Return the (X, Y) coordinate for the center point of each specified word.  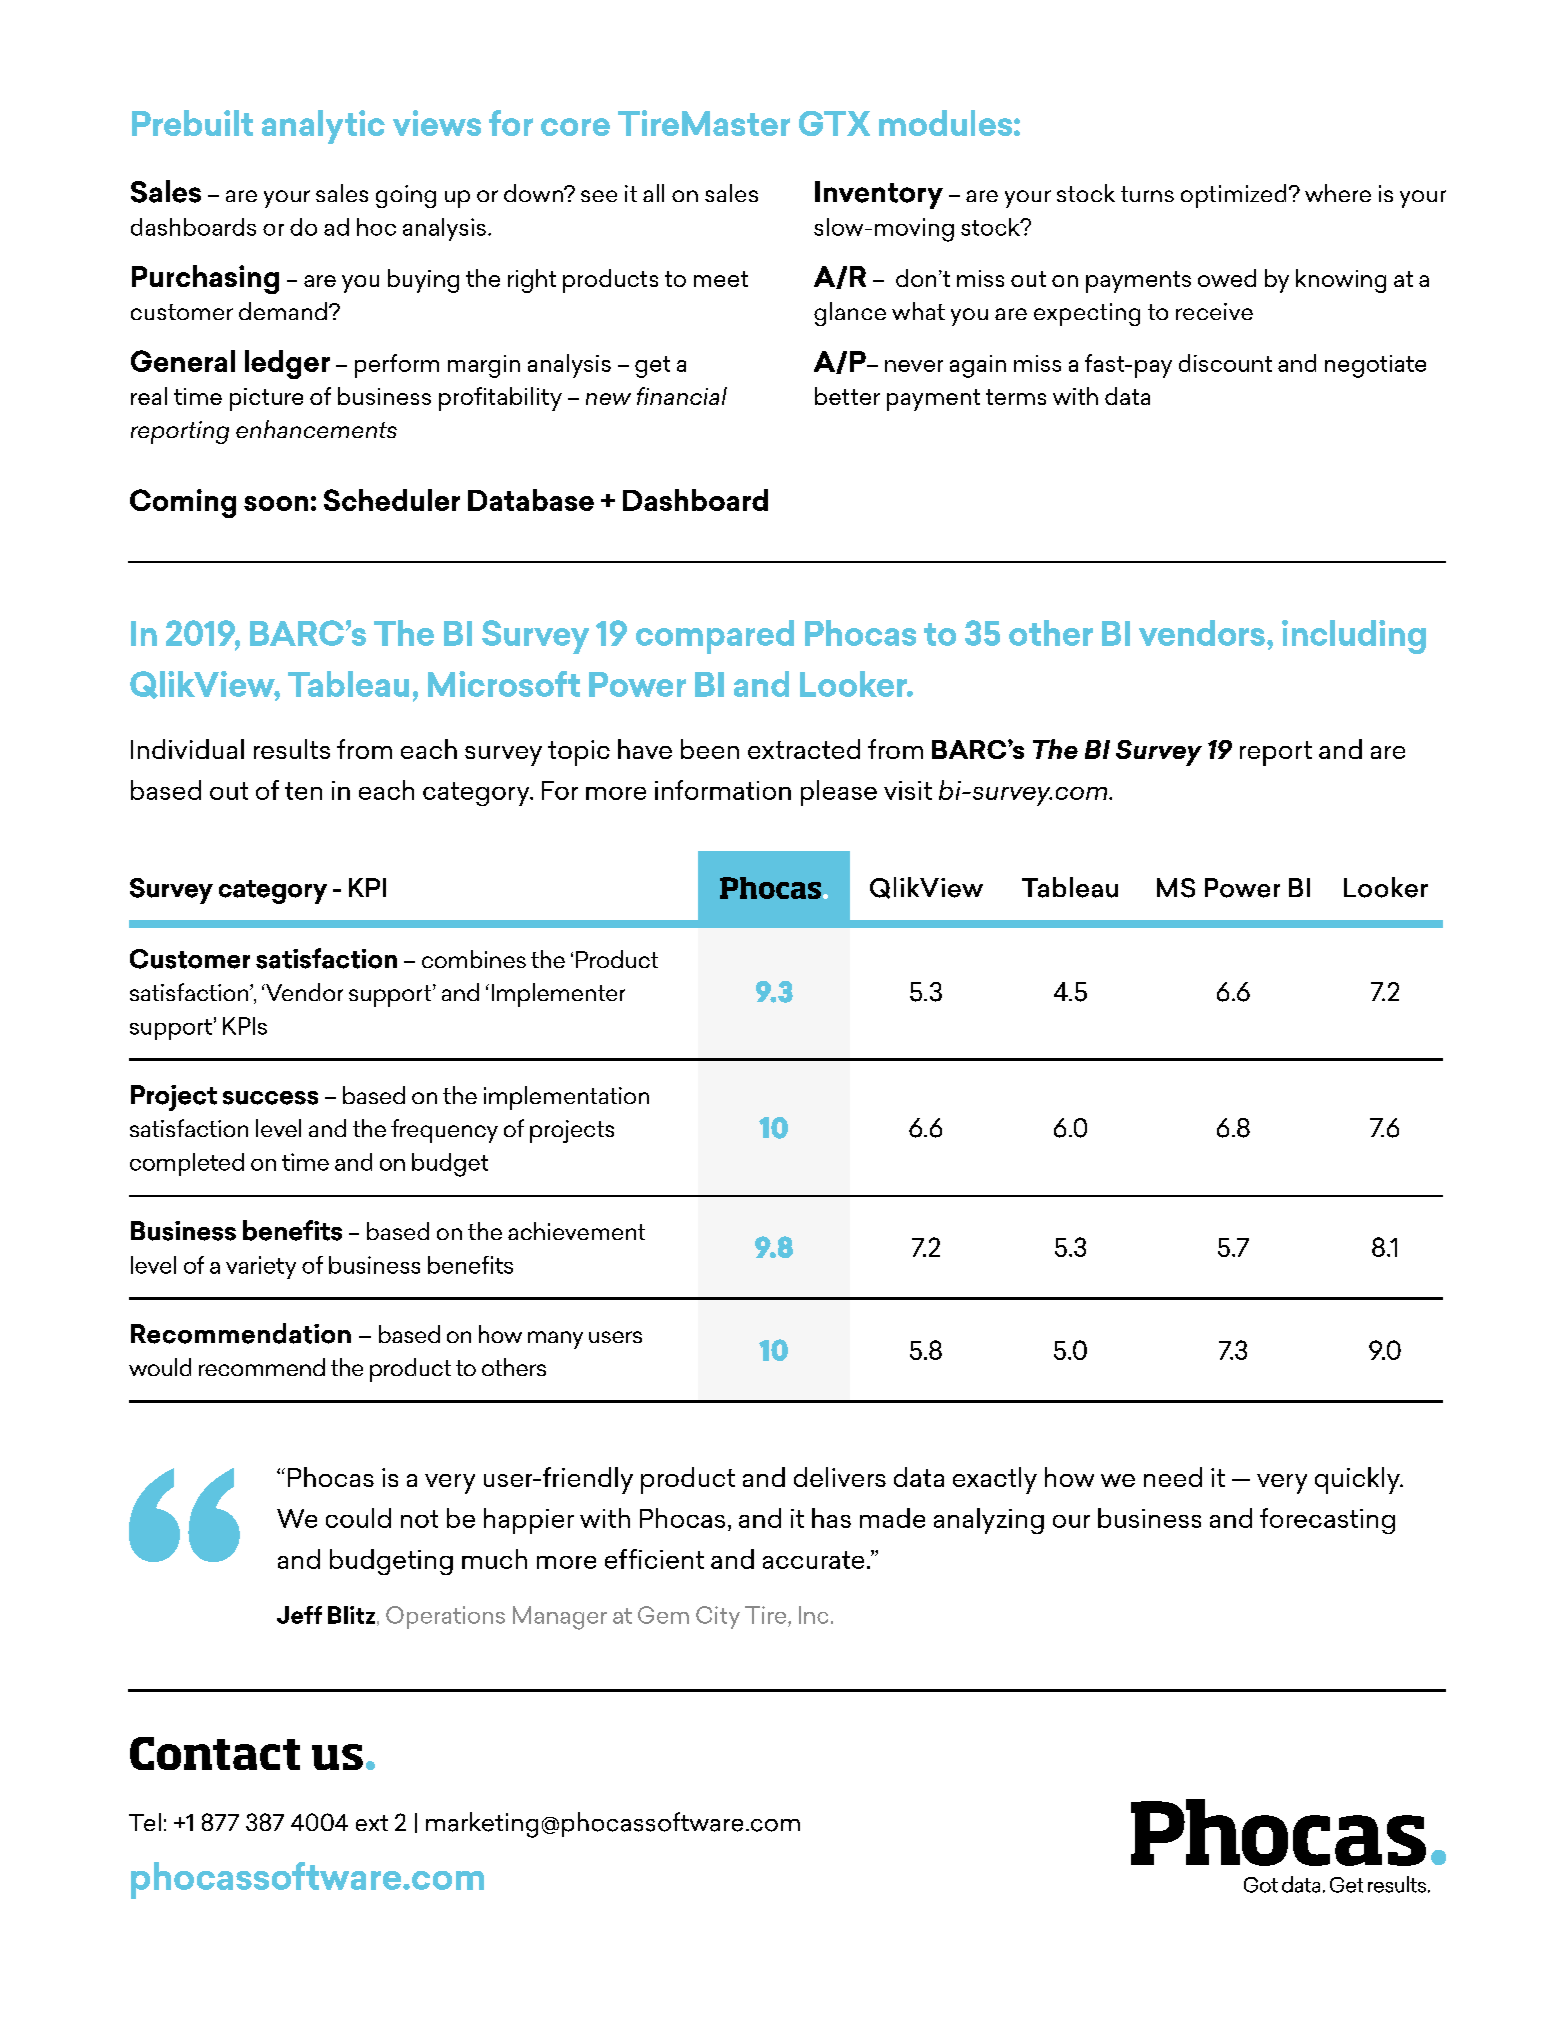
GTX (834, 123)
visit (908, 790)
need (1173, 1477)
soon (276, 503)
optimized (1233, 196)
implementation (566, 1098)
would (160, 1367)
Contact (215, 1753)
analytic (323, 127)
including (1354, 637)
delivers (840, 1477)
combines (474, 959)
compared (715, 637)
